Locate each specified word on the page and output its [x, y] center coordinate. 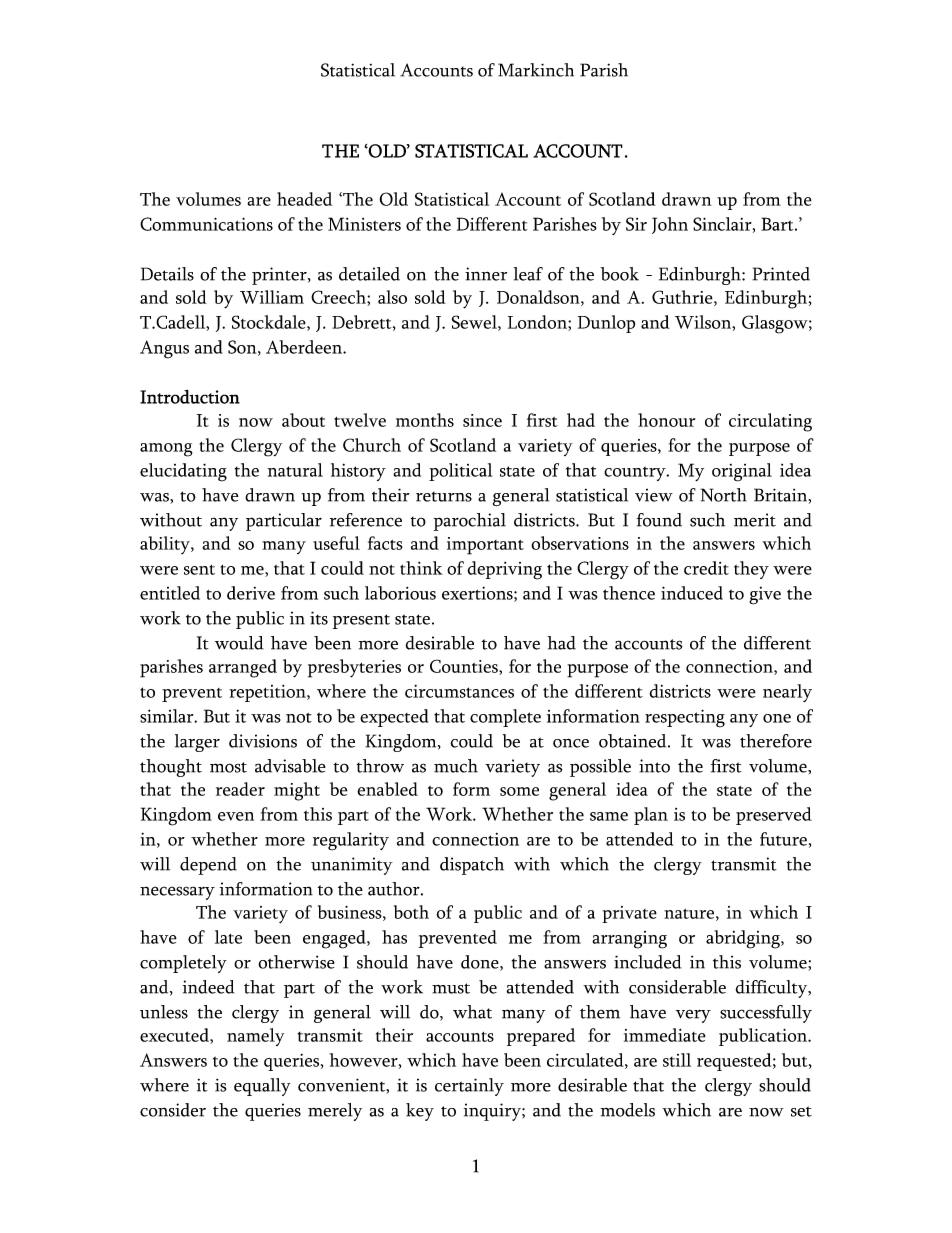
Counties [465, 667]
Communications [206, 224]
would [239, 643]
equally [262, 1087]
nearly [787, 693]
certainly [469, 1087]
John [670, 225]
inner [486, 274]
